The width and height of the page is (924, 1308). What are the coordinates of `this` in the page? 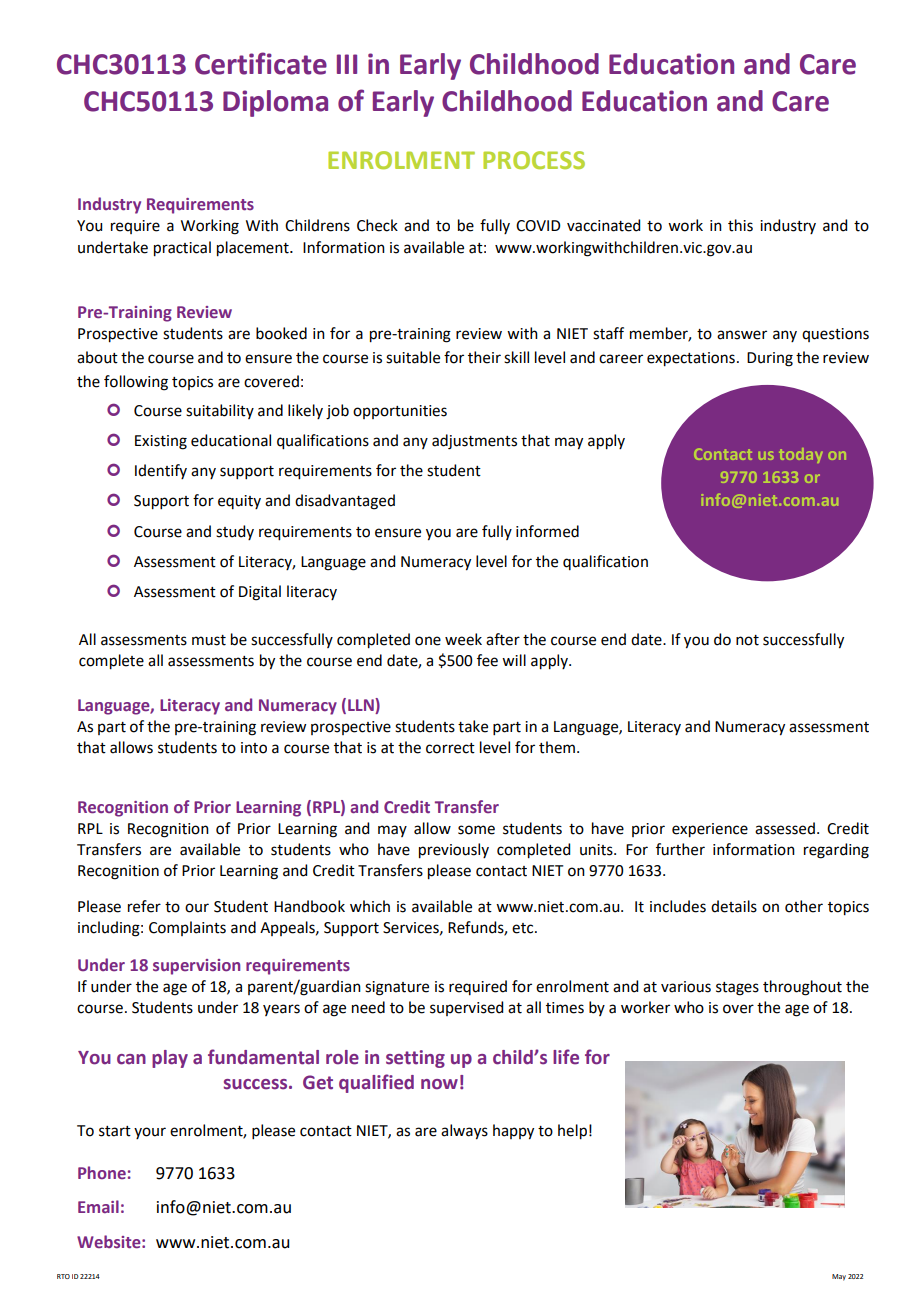 It's located at (740, 225).
